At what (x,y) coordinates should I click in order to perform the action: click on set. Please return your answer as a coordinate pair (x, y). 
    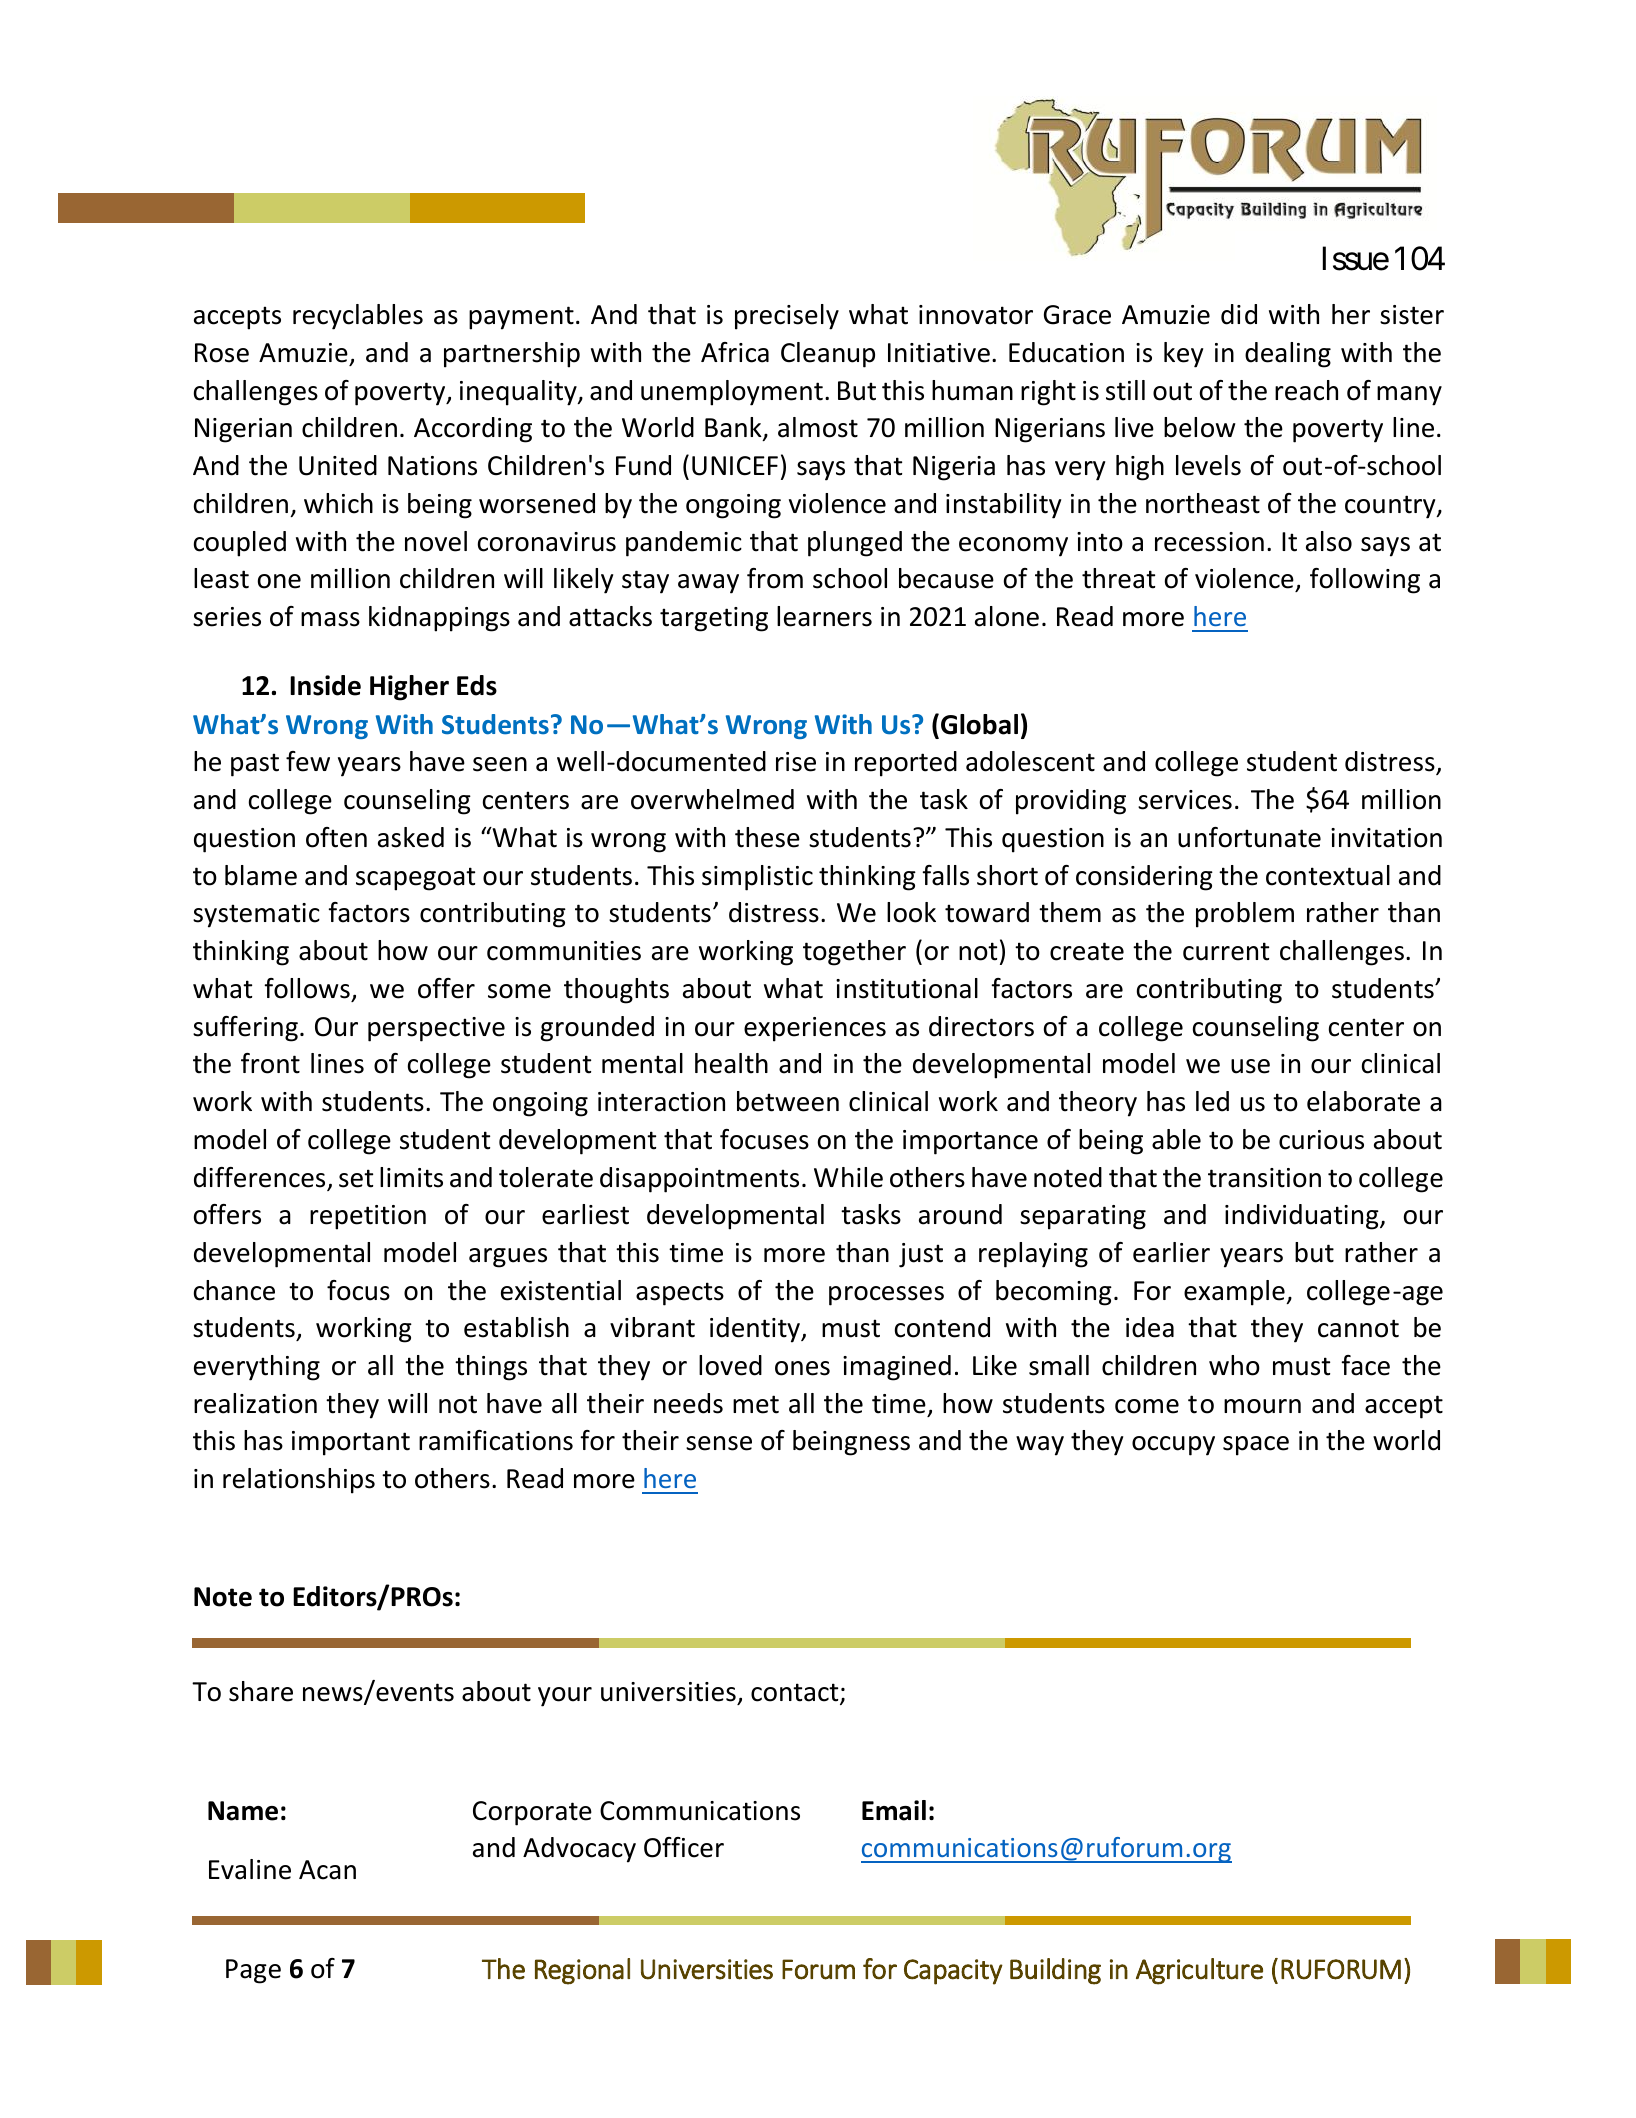
    Looking at the image, I should click on (356, 1178).
